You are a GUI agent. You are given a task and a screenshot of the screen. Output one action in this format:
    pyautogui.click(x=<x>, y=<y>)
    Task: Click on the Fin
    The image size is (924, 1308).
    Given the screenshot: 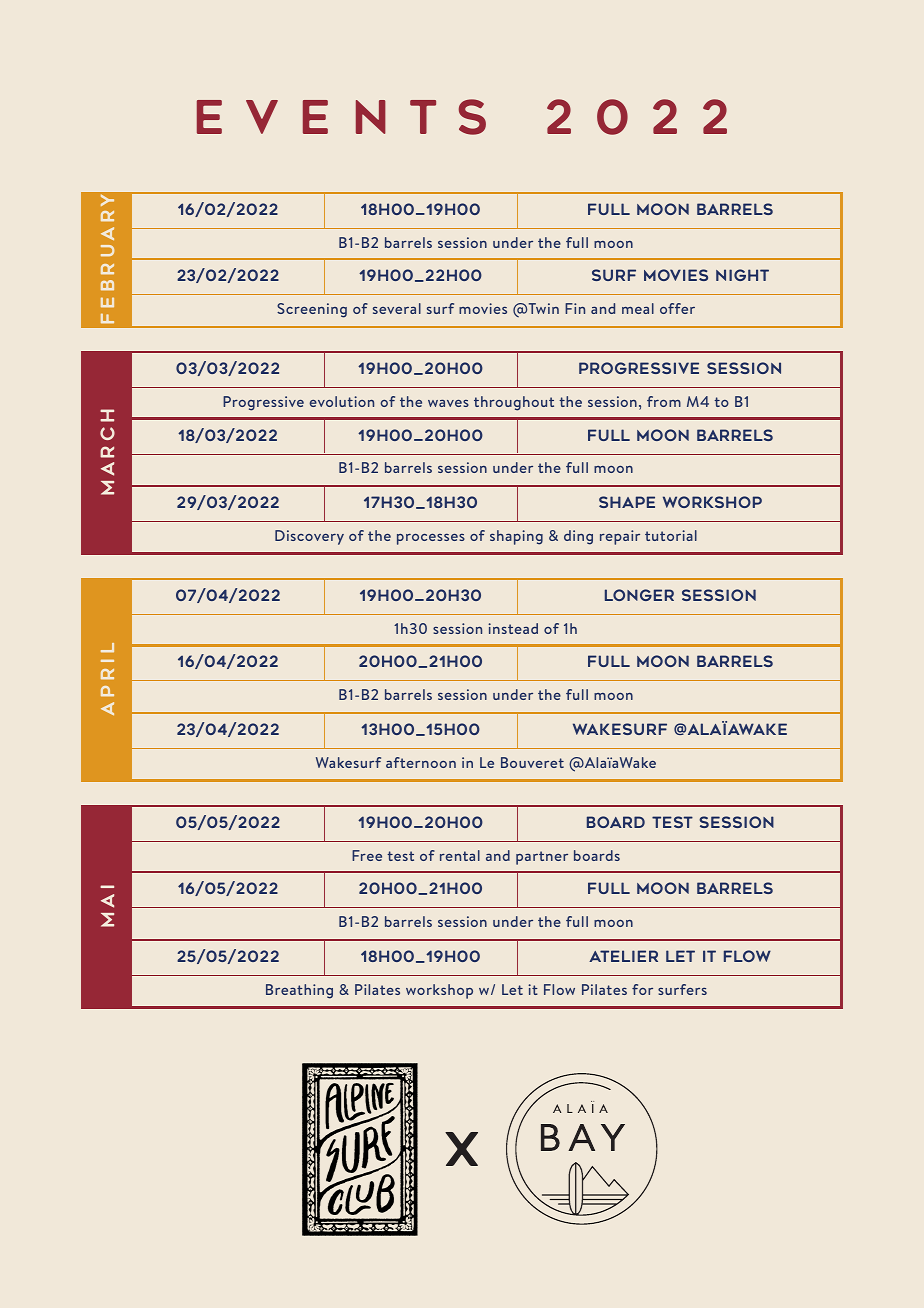 What is the action you would take?
    pyautogui.click(x=575, y=308)
